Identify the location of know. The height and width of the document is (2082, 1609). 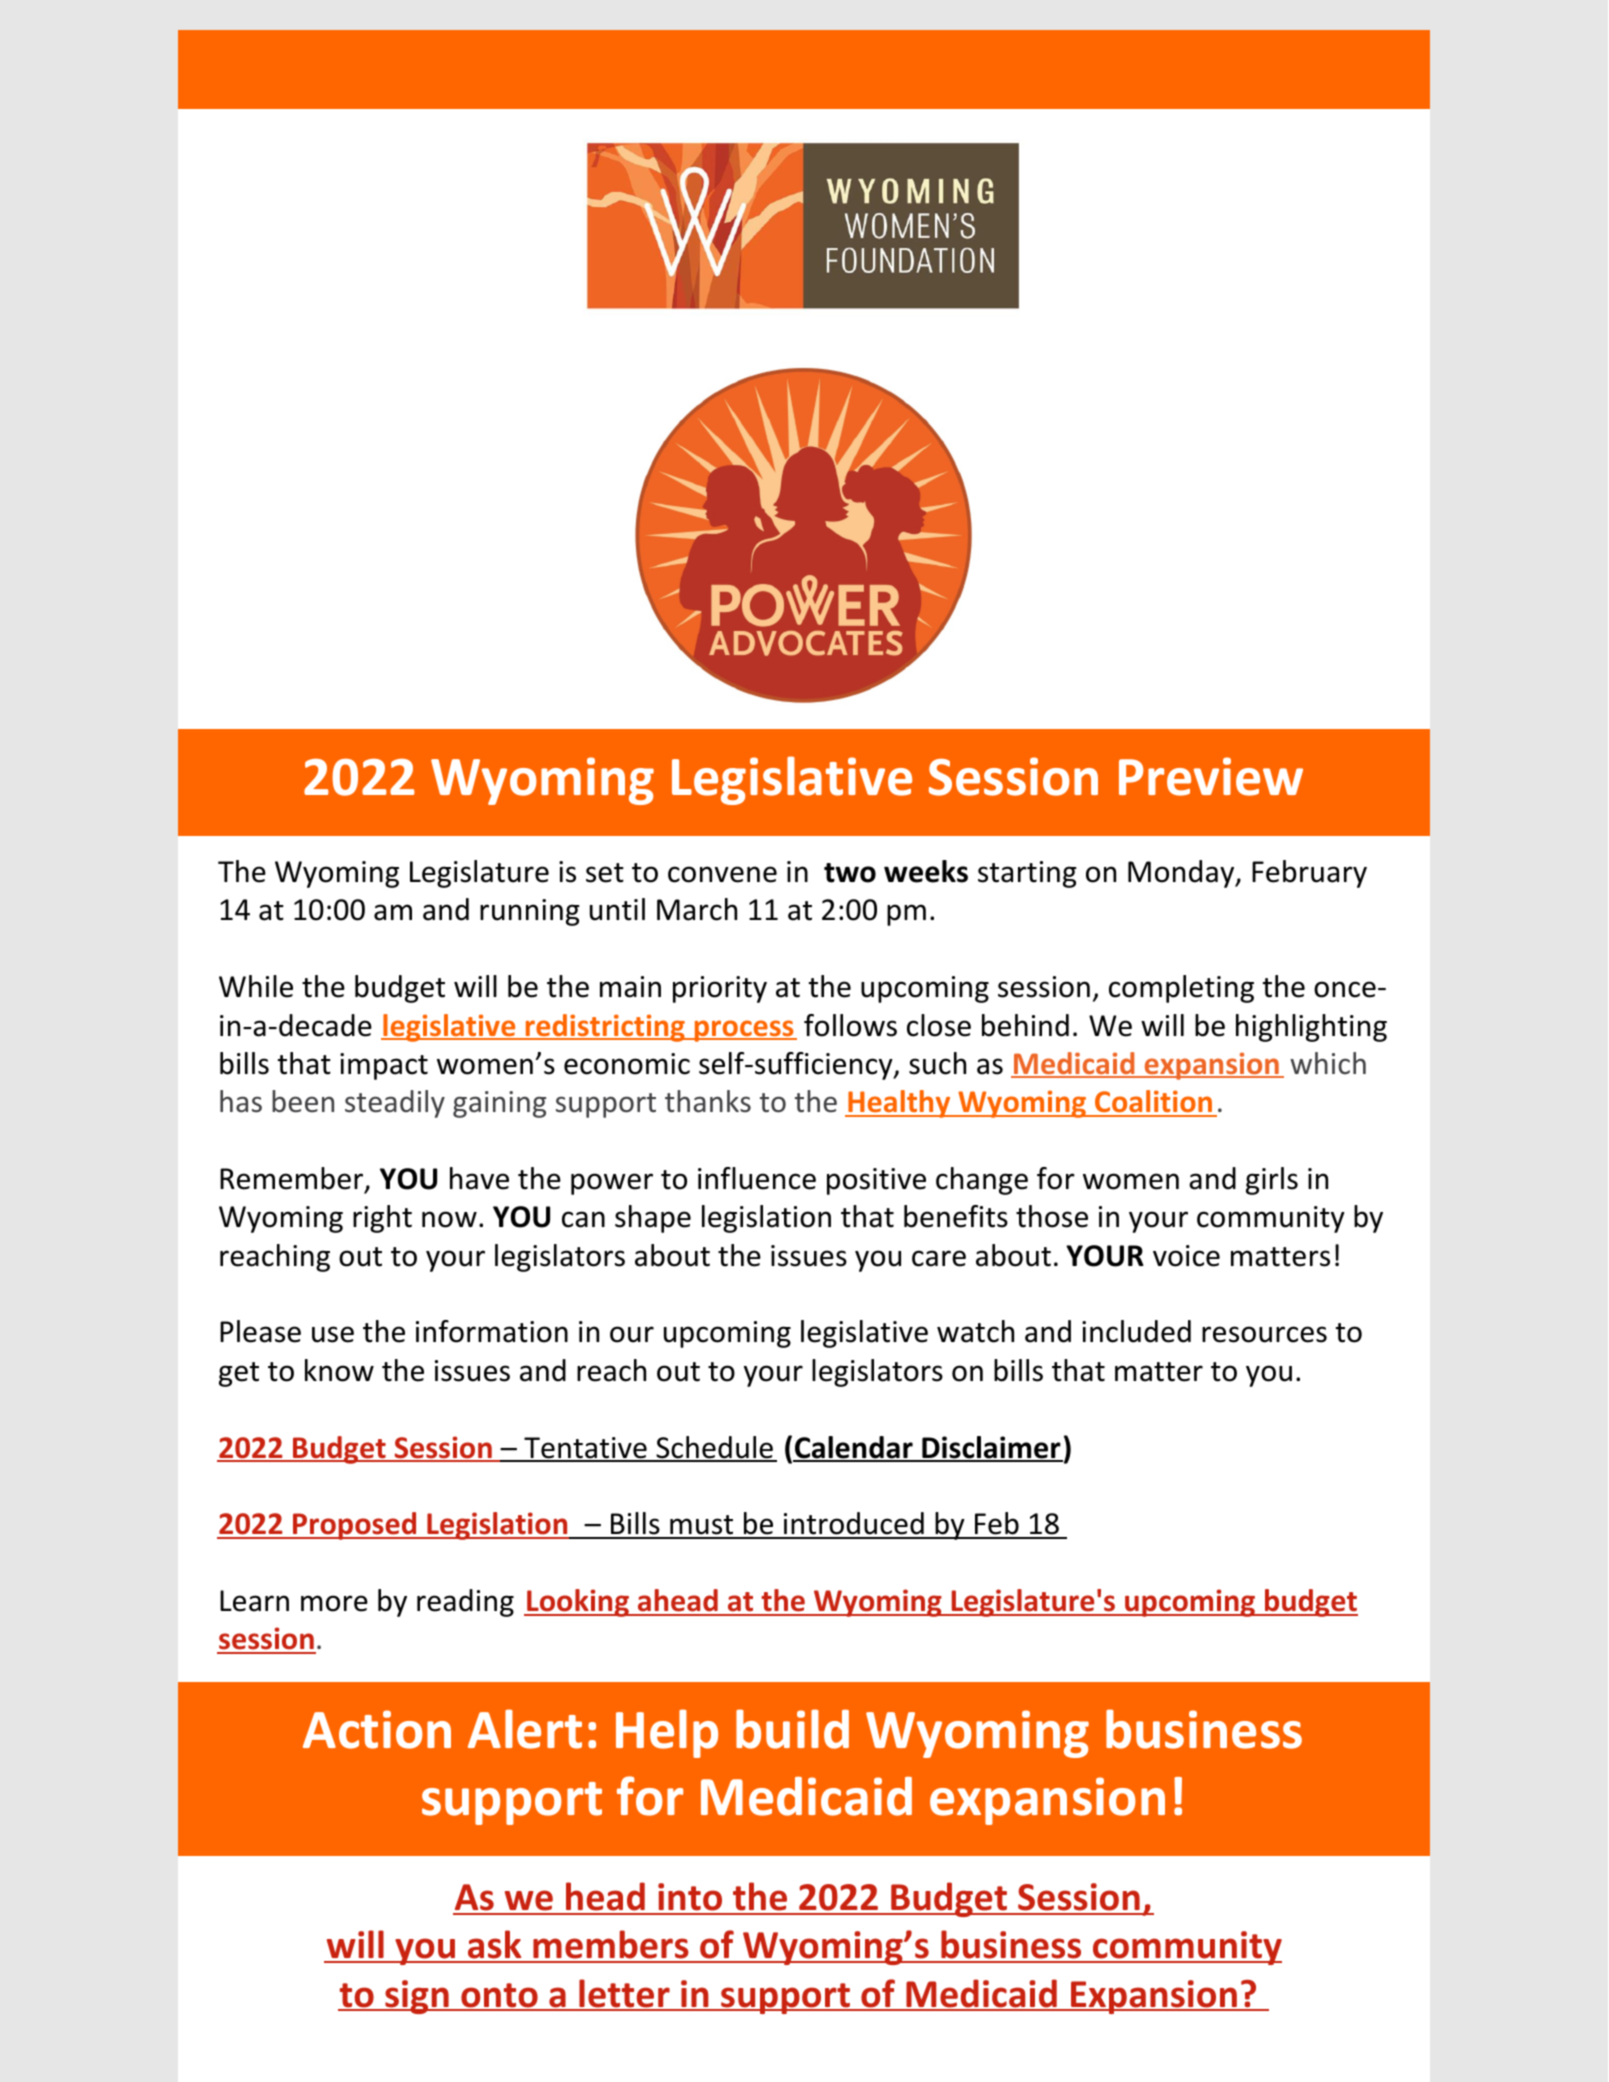
(339, 1370).
